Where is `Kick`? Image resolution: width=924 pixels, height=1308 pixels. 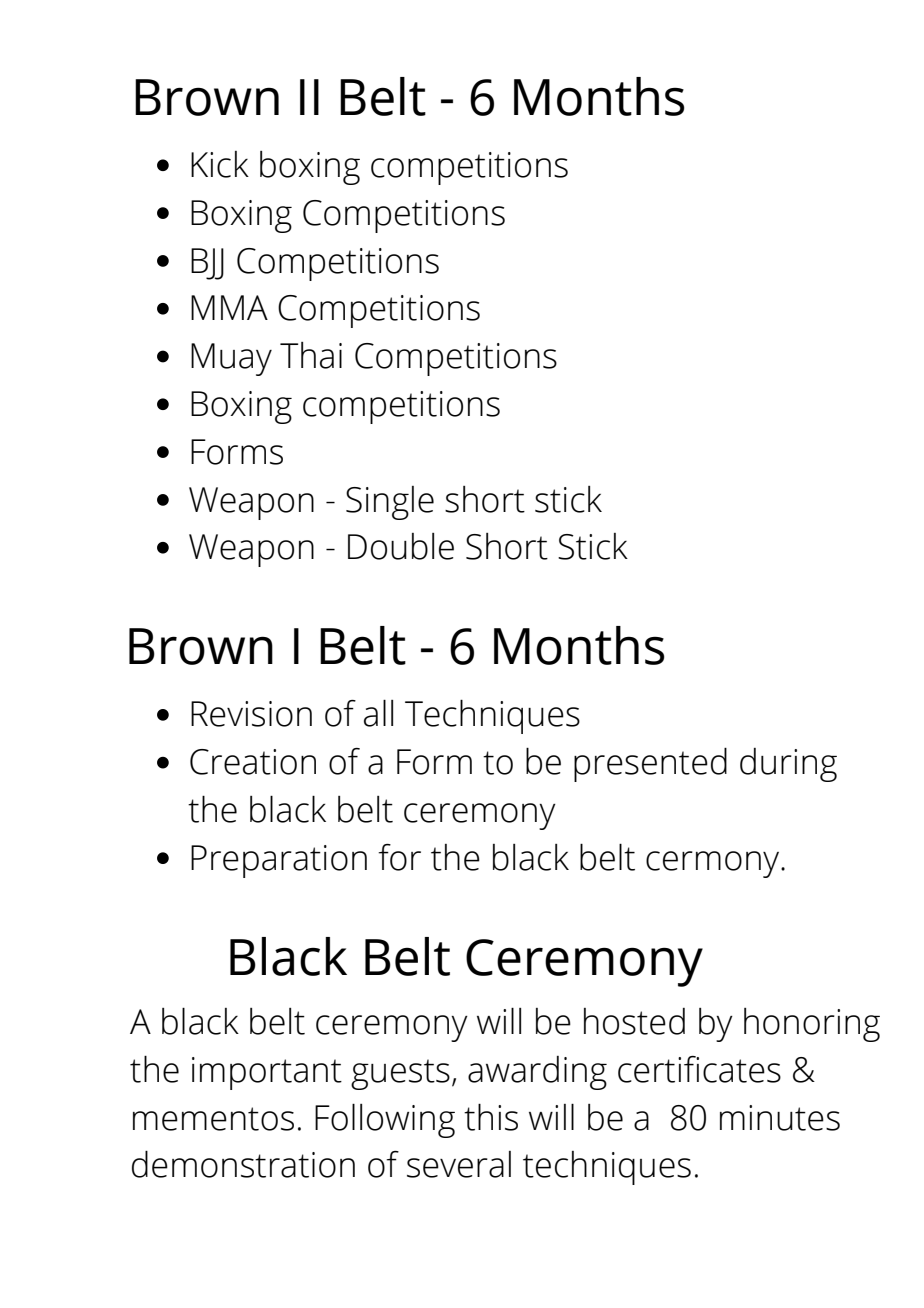
Kick is located at coordinates (220, 164).
